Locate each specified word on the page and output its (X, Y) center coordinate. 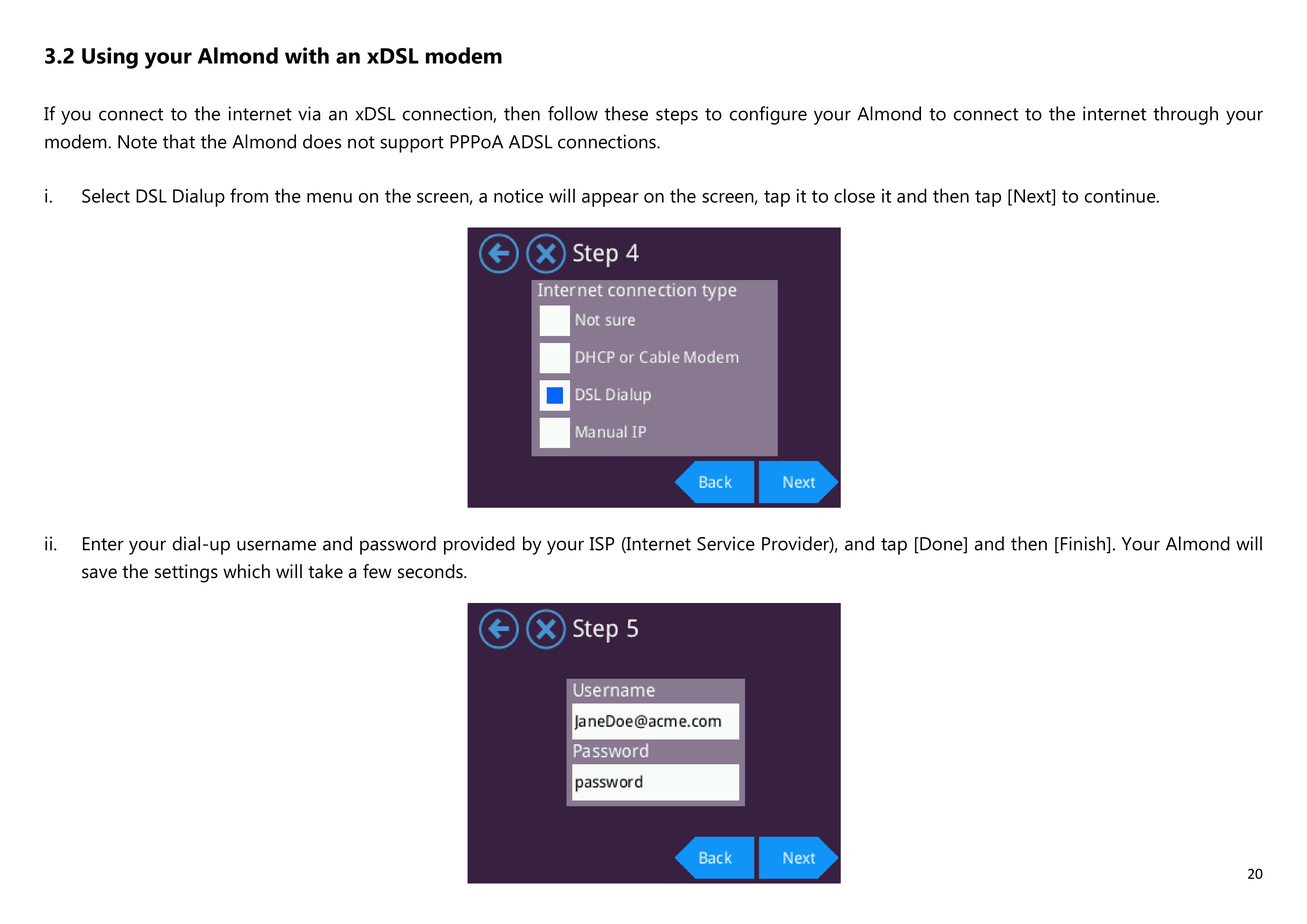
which (246, 571)
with (307, 55)
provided (479, 545)
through (1185, 115)
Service (726, 543)
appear (610, 200)
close (854, 195)
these (626, 113)
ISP (602, 544)
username (276, 545)
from (249, 195)
